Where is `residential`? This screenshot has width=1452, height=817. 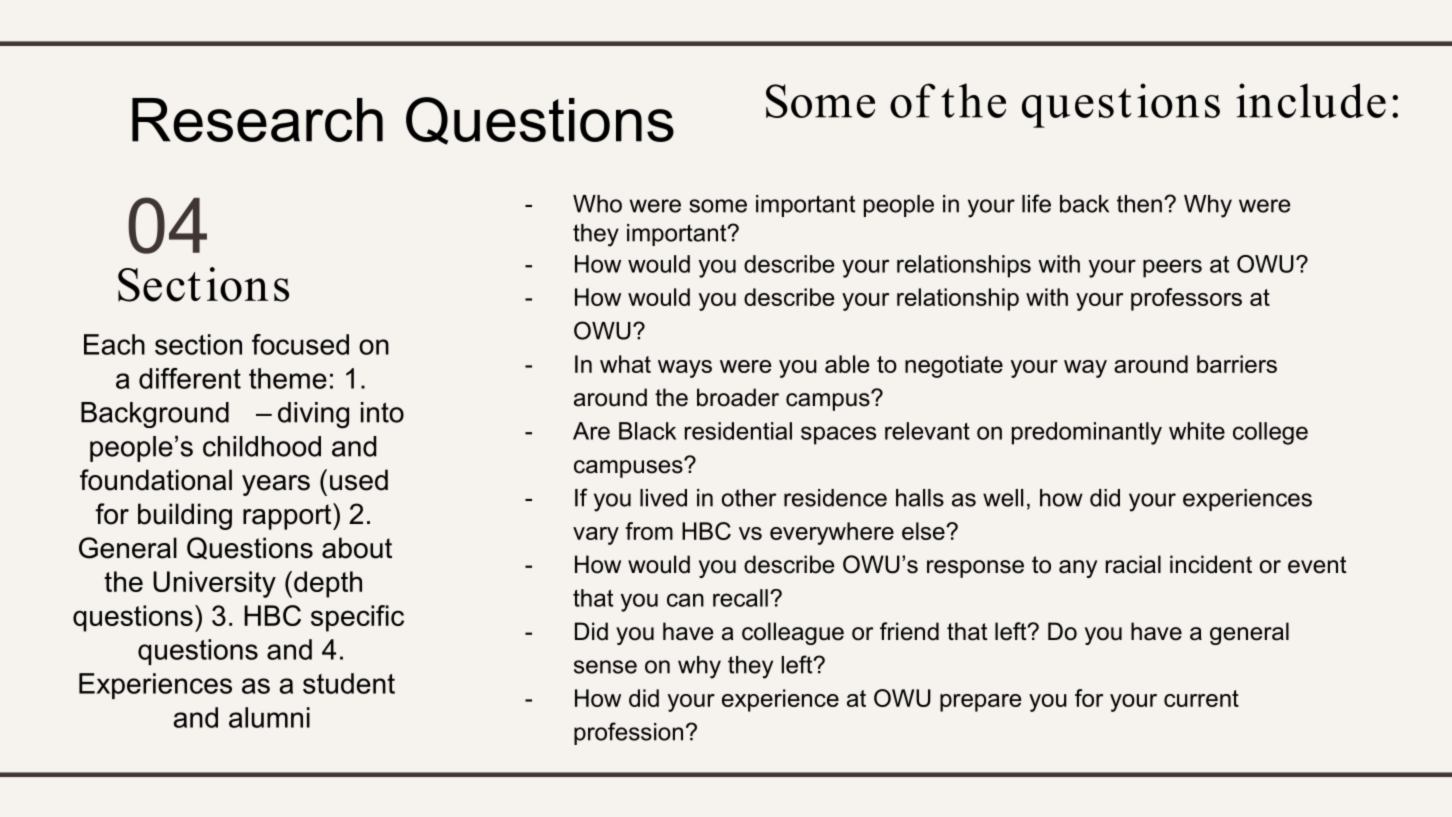
residential is located at coordinates (738, 431).
